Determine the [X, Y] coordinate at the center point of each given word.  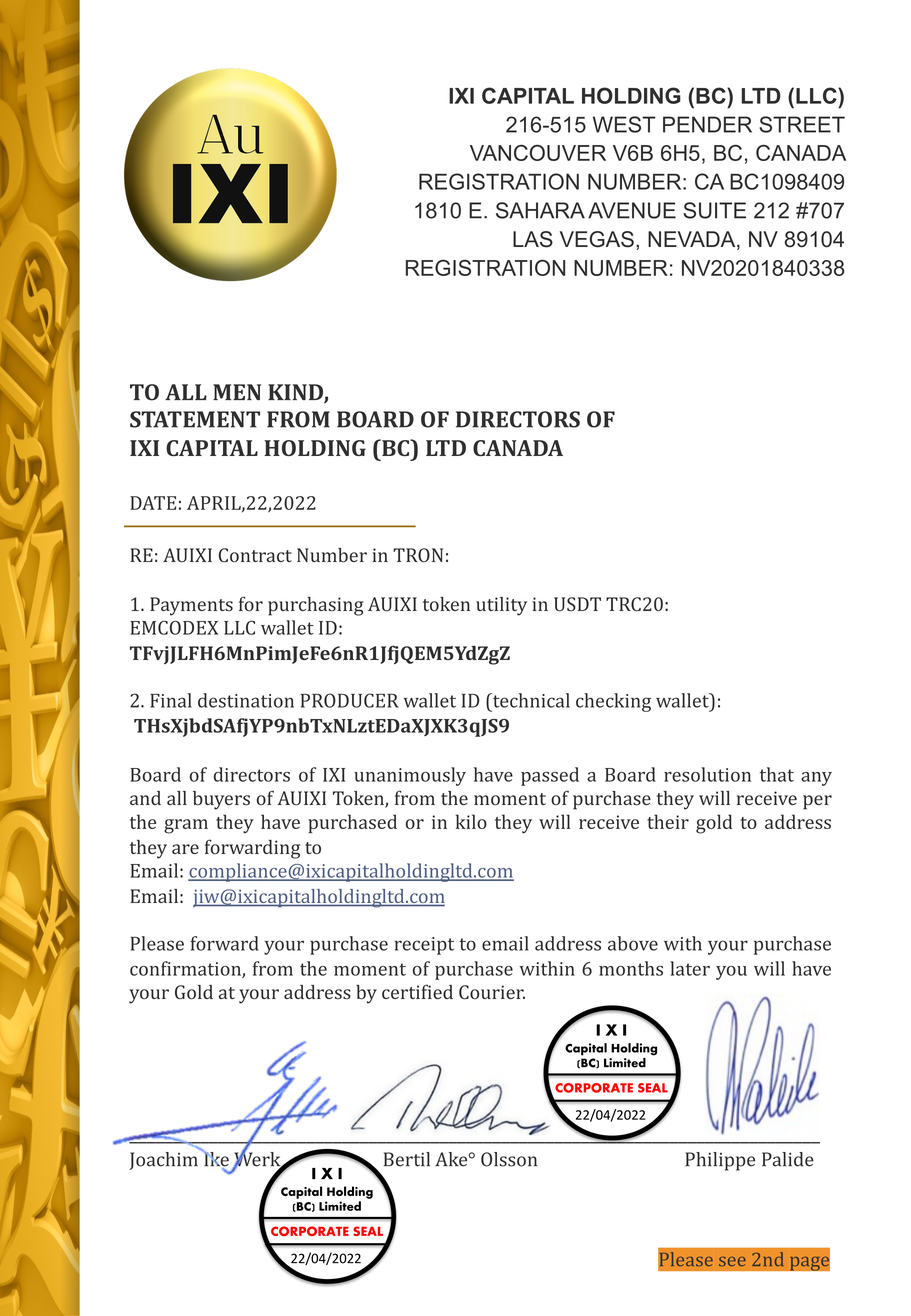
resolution [707, 774]
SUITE [714, 210]
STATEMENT [195, 419]
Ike [215, 1159]
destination [246, 700]
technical [530, 700]
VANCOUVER [538, 153]
